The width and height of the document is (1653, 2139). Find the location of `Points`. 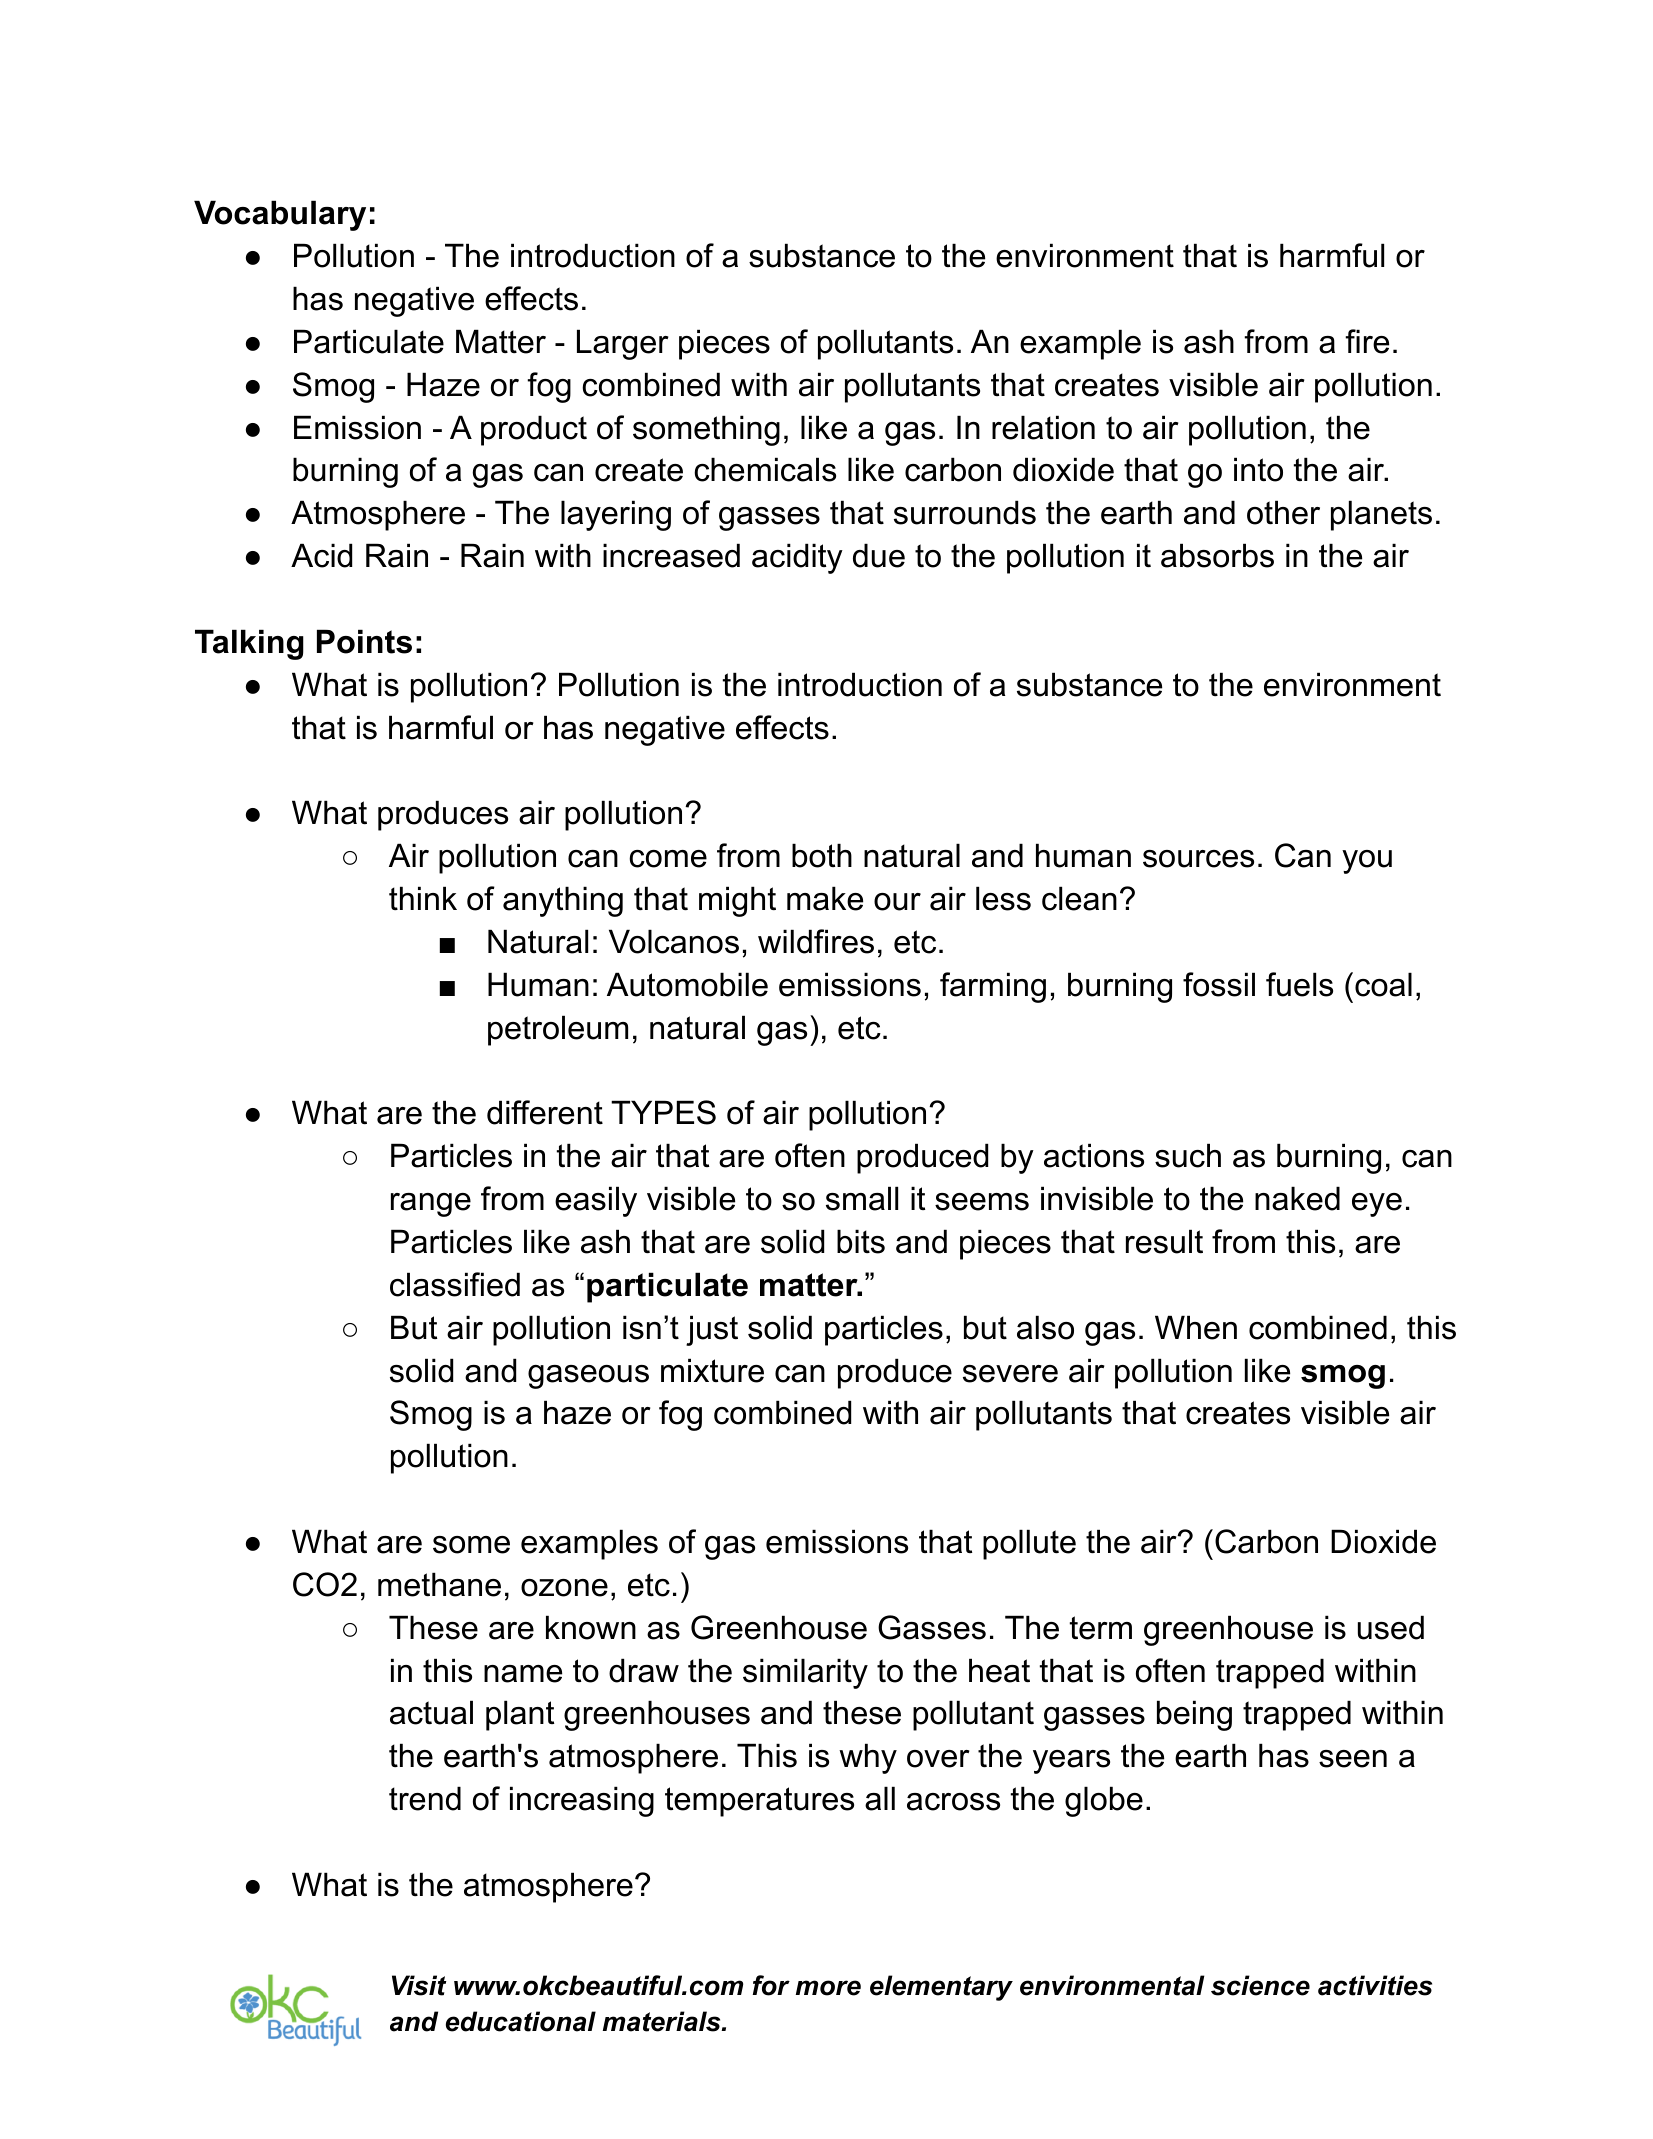

Points is located at coordinates (364, 641).
